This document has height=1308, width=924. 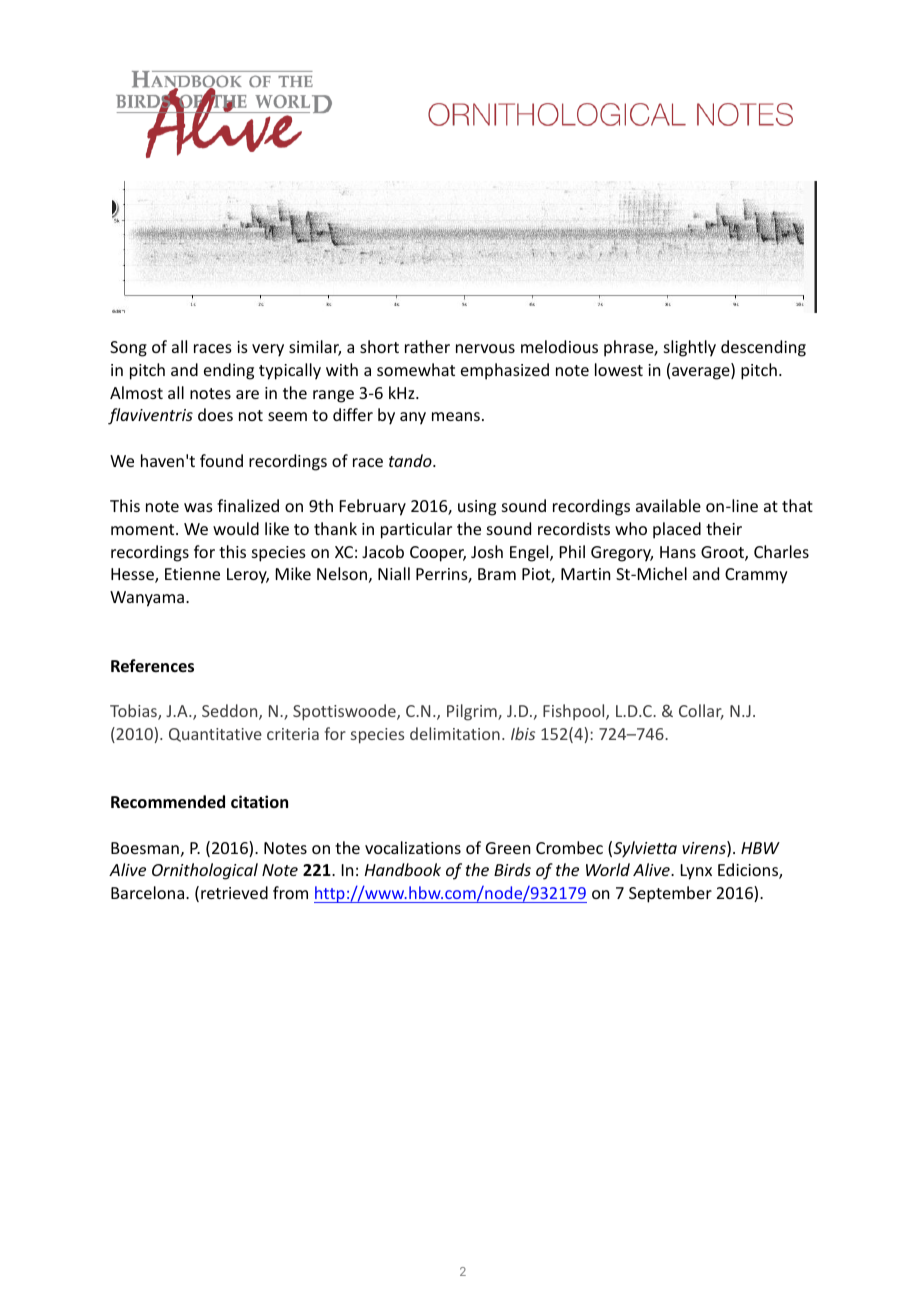 I want to click on Birds, so click(x=512, y=869).
